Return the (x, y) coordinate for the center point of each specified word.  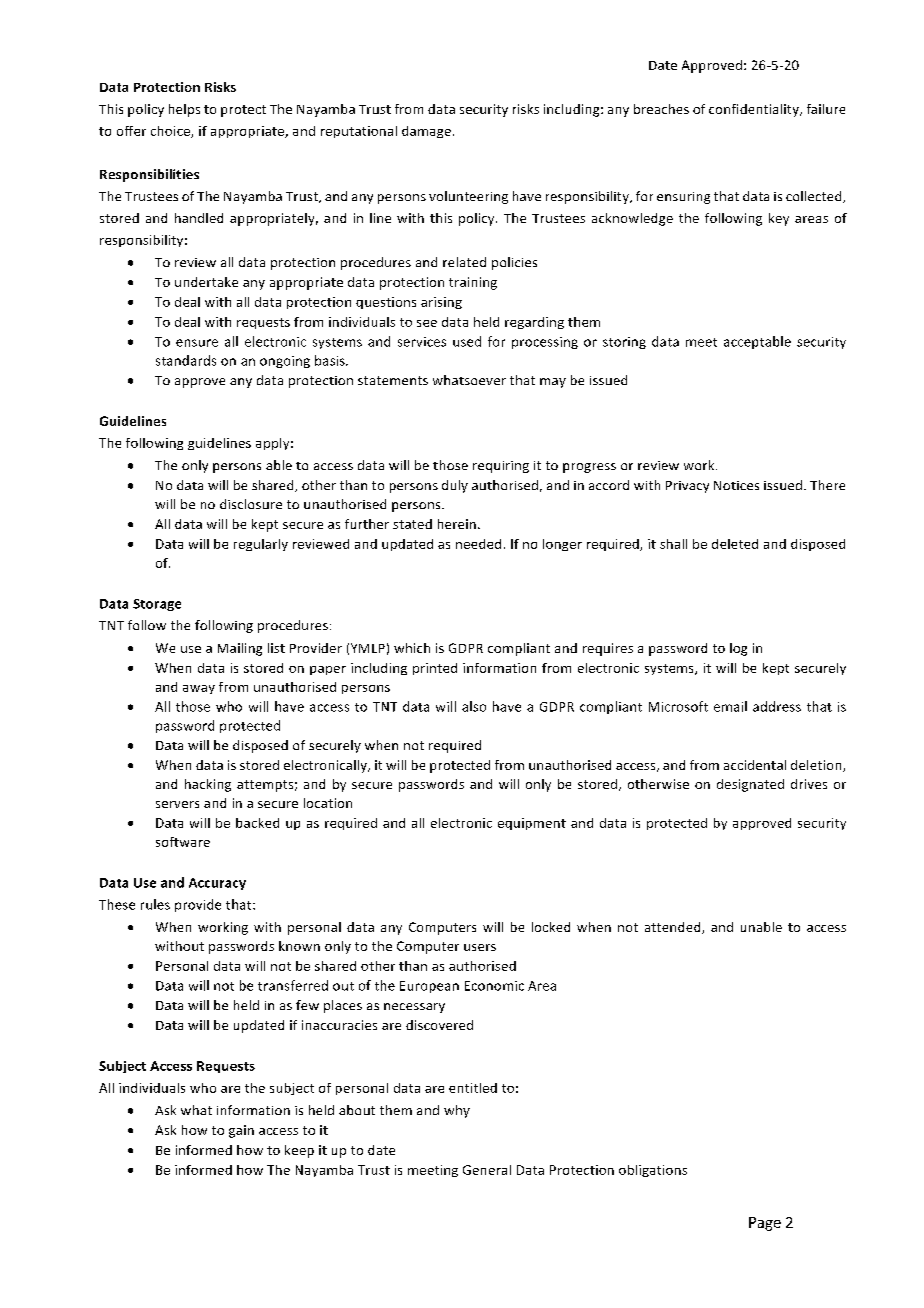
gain (241, 1131)
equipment (532, 824)
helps (184, 110)
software (183, 842)
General (487, 1170)
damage (426, 132)
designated (750, 785)
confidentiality (755, 110)
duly (455, 486)
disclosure (251, 504)
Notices (736, 485)
